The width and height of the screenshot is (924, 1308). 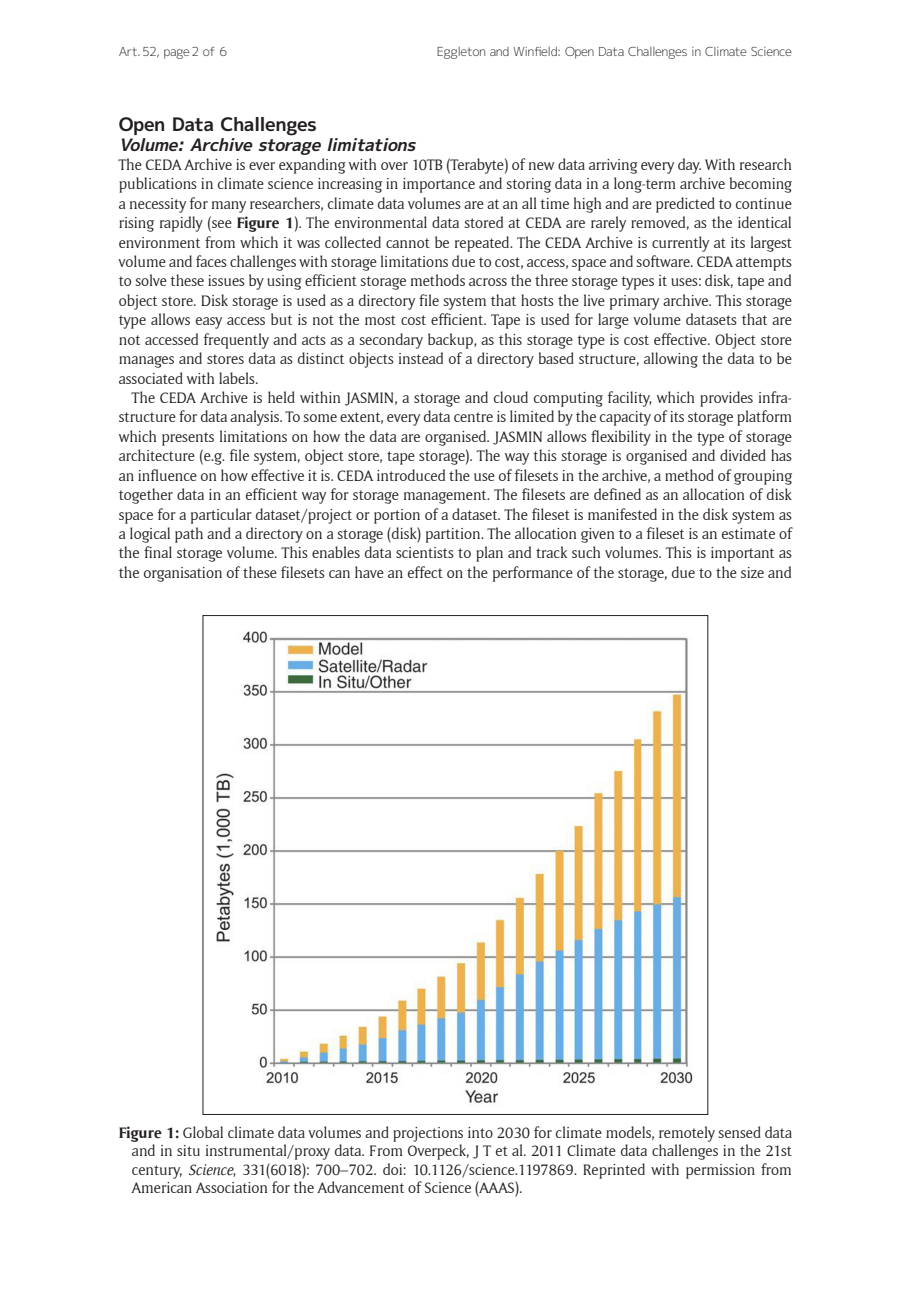 I want to click on Advancement, so click(x=360, y=1187).
